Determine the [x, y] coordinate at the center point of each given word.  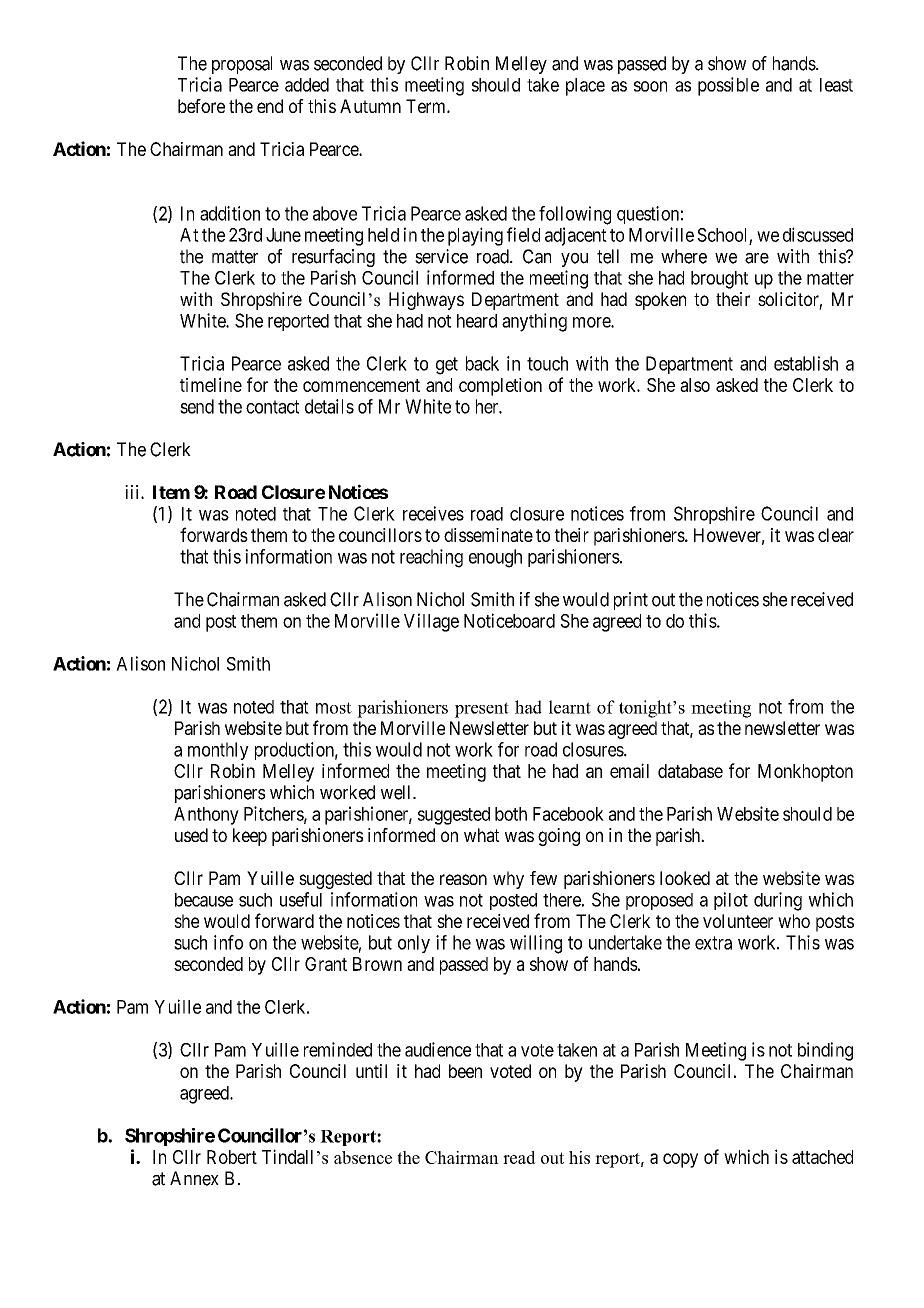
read [519, 1157]
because [204, 900]
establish [806, 363]
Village [431, 622]
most [334, 708]
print [631, 601]
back [482, 363]
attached [822, 1157]
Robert [232, 1157]
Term [427, 106]
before [201, 106]
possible [728, 86]
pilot [731, 901]
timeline [211, 384]
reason [463, 879]
